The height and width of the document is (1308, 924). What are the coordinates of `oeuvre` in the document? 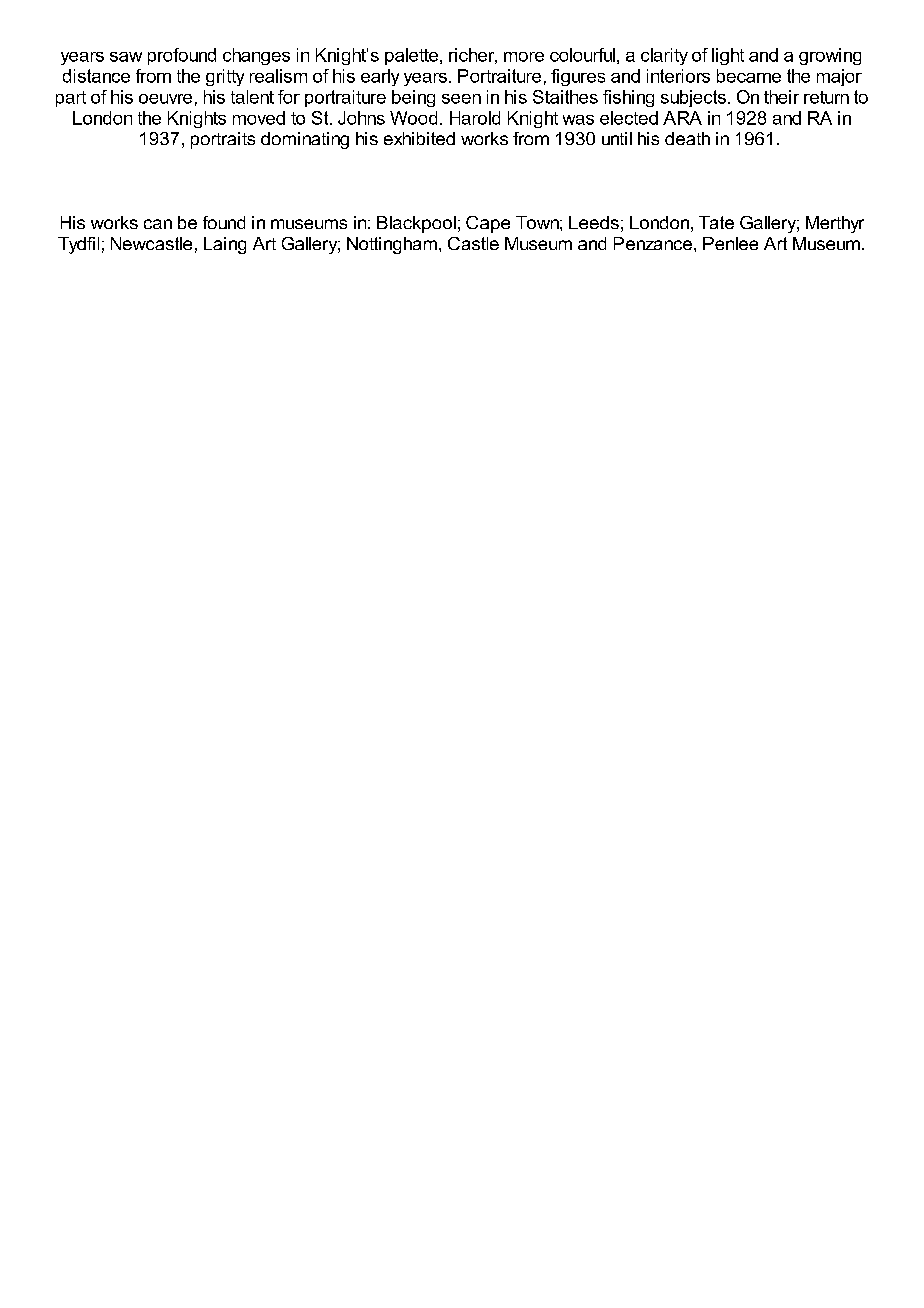 It's located at (165, 99).
